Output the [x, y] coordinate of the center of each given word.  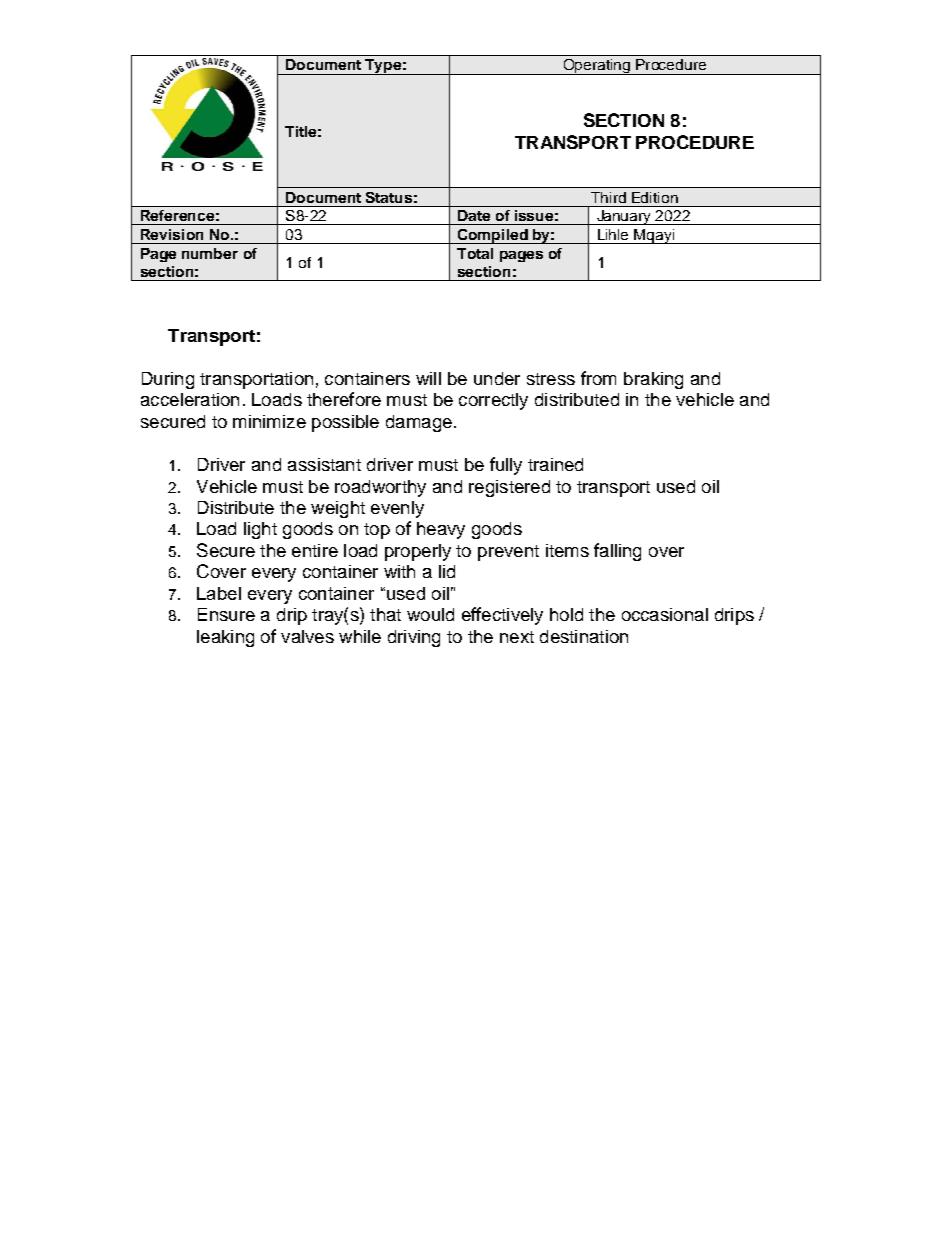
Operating [596, 67]
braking [653, 380]
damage [419, 423]
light [260, 530]
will [428, 378]
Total [475, 253]
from [598, 378]
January [624, 217]
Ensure [226, 614]
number [210, 253]
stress [551, 379]
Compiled [493, 236]
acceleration [190, 399]
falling [617, 552]
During [168, 380]
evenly [397, 509]
